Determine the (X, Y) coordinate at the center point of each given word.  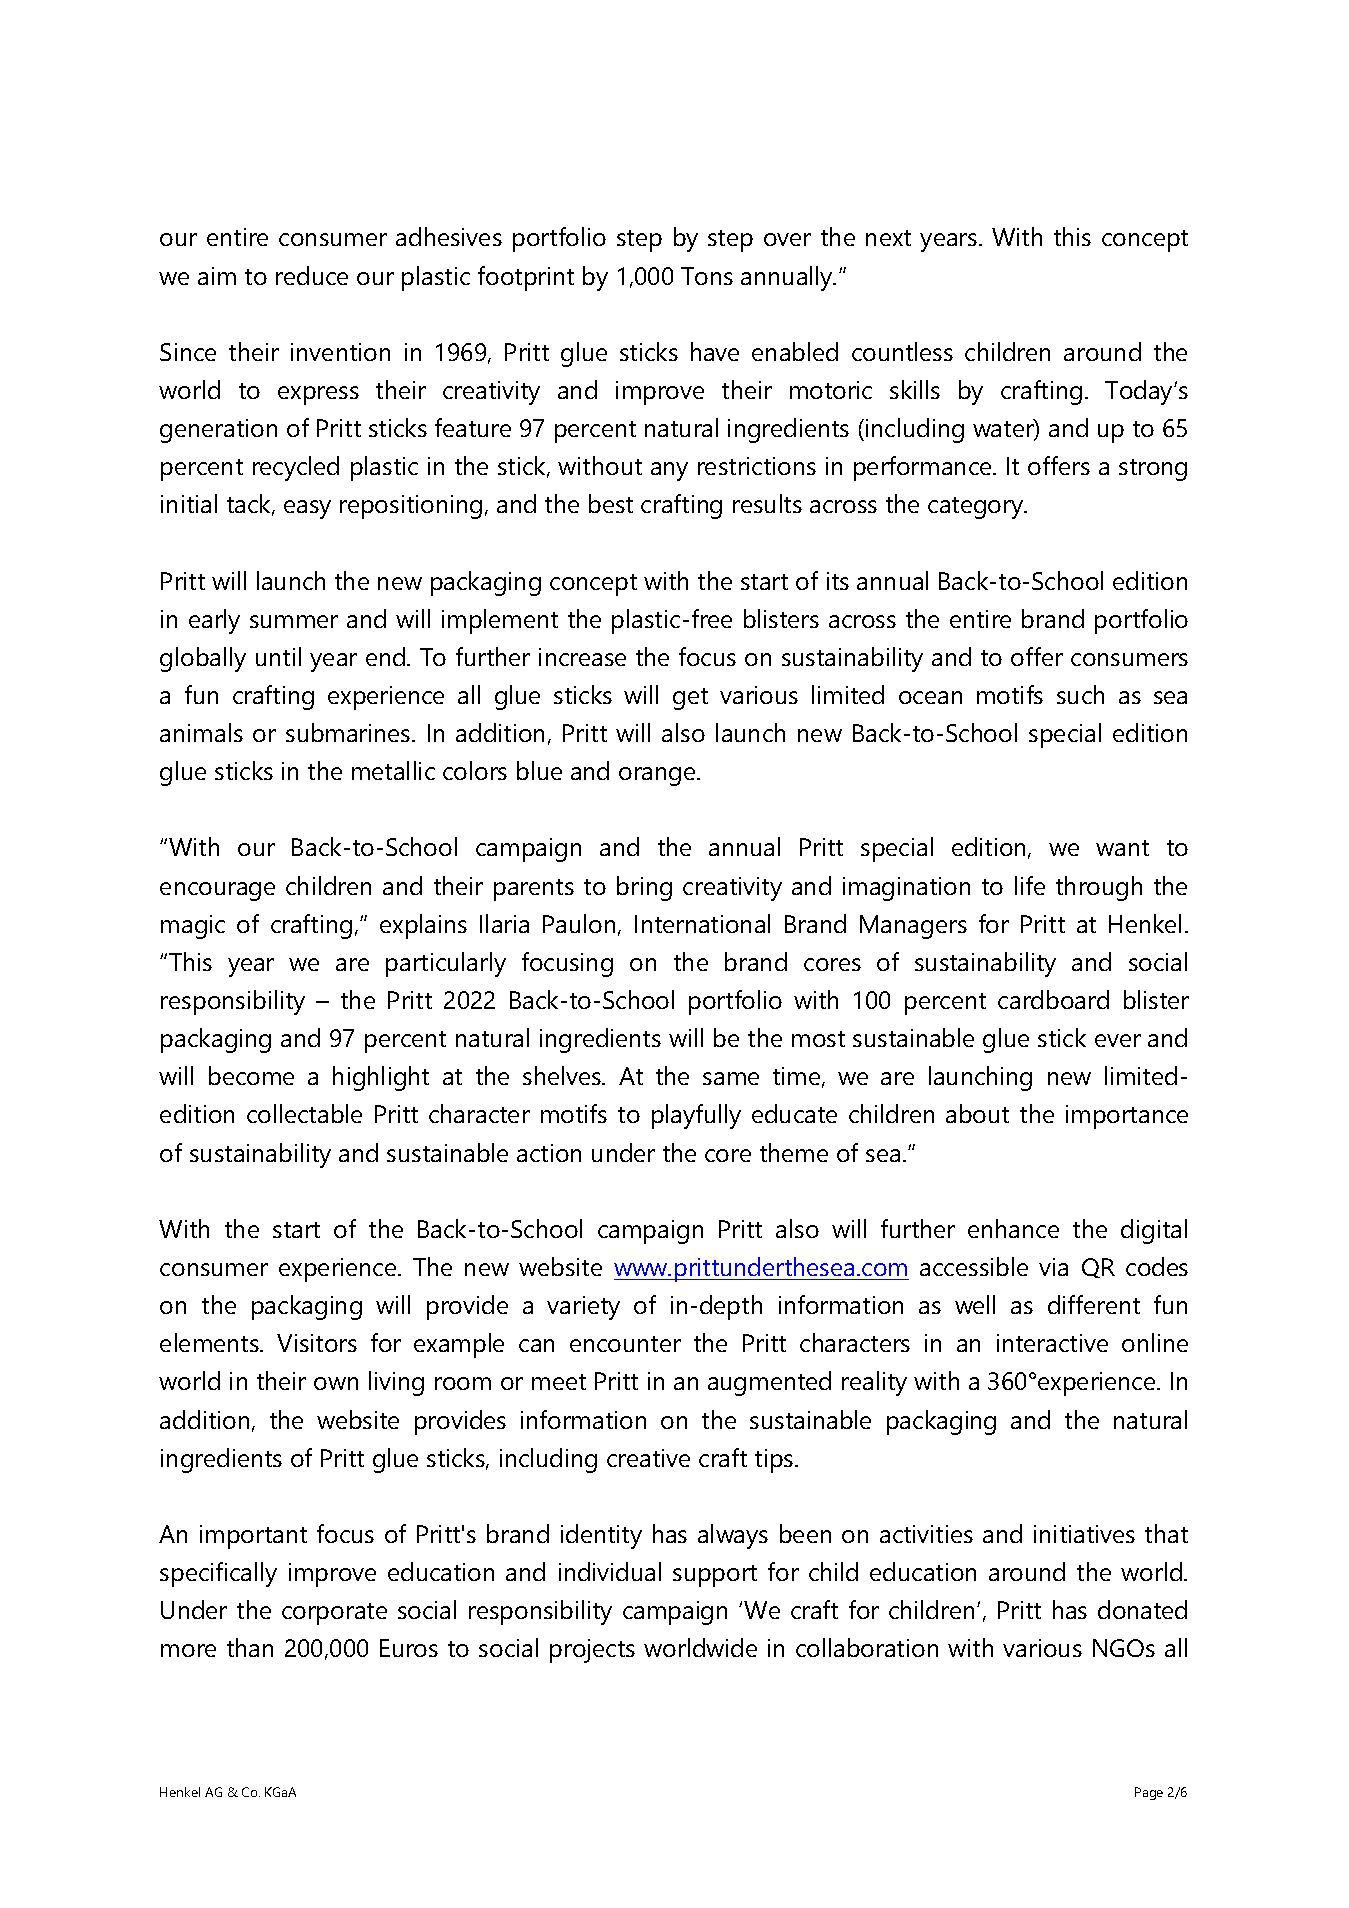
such (1080, 694)
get (690, 699)
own (336, 1383)
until (278, 656)
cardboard (1053, 999)
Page (1149, 1793)
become (251, 1075)
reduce (312, 275)
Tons (707, 276)
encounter (625, 1344)
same (731, 1078)
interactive (1052, 1343)
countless (902, 351)
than (250, 1647)
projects (592, 1651)
